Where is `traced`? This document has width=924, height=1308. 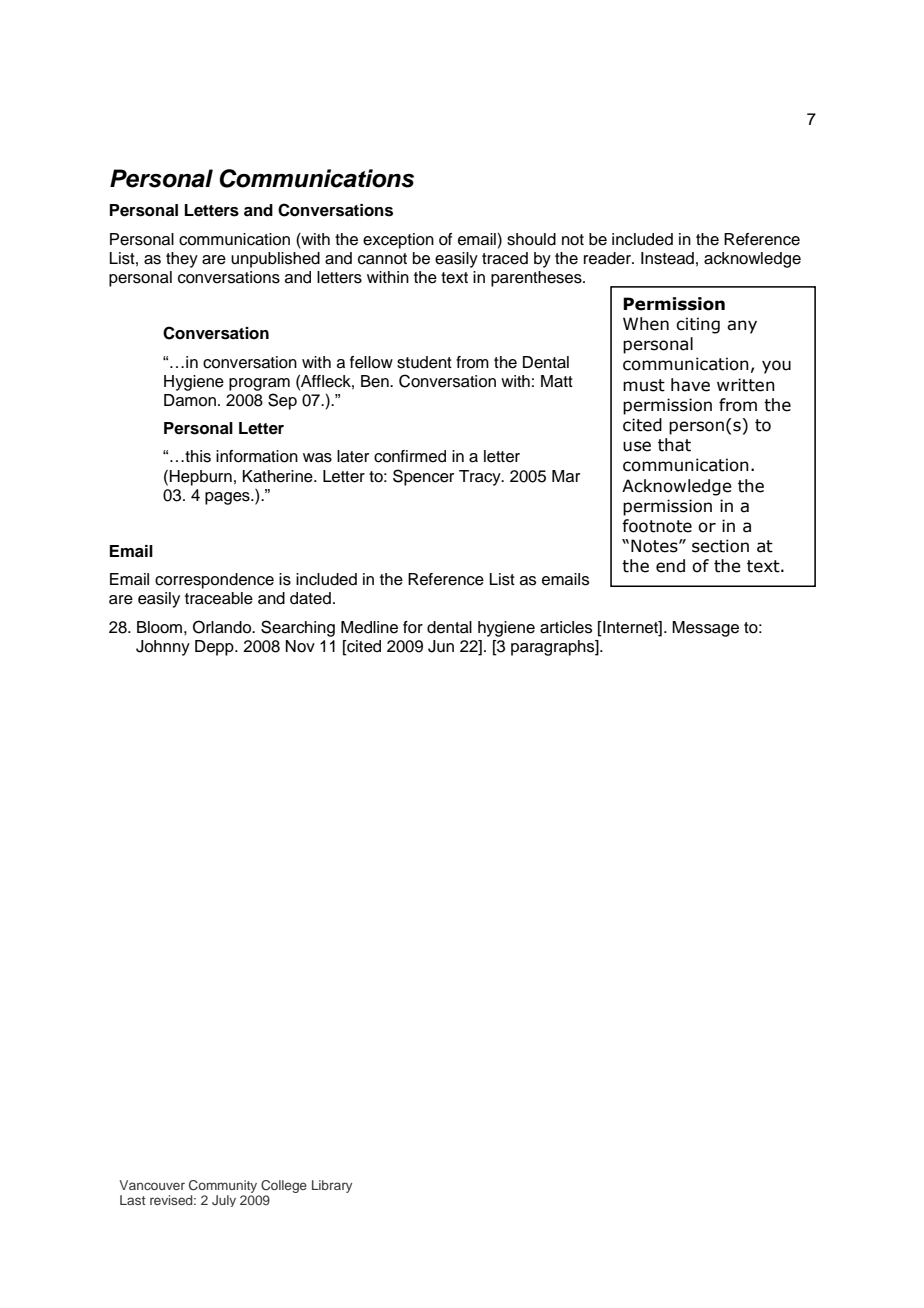 traced is located at coordinates (505, 258).
